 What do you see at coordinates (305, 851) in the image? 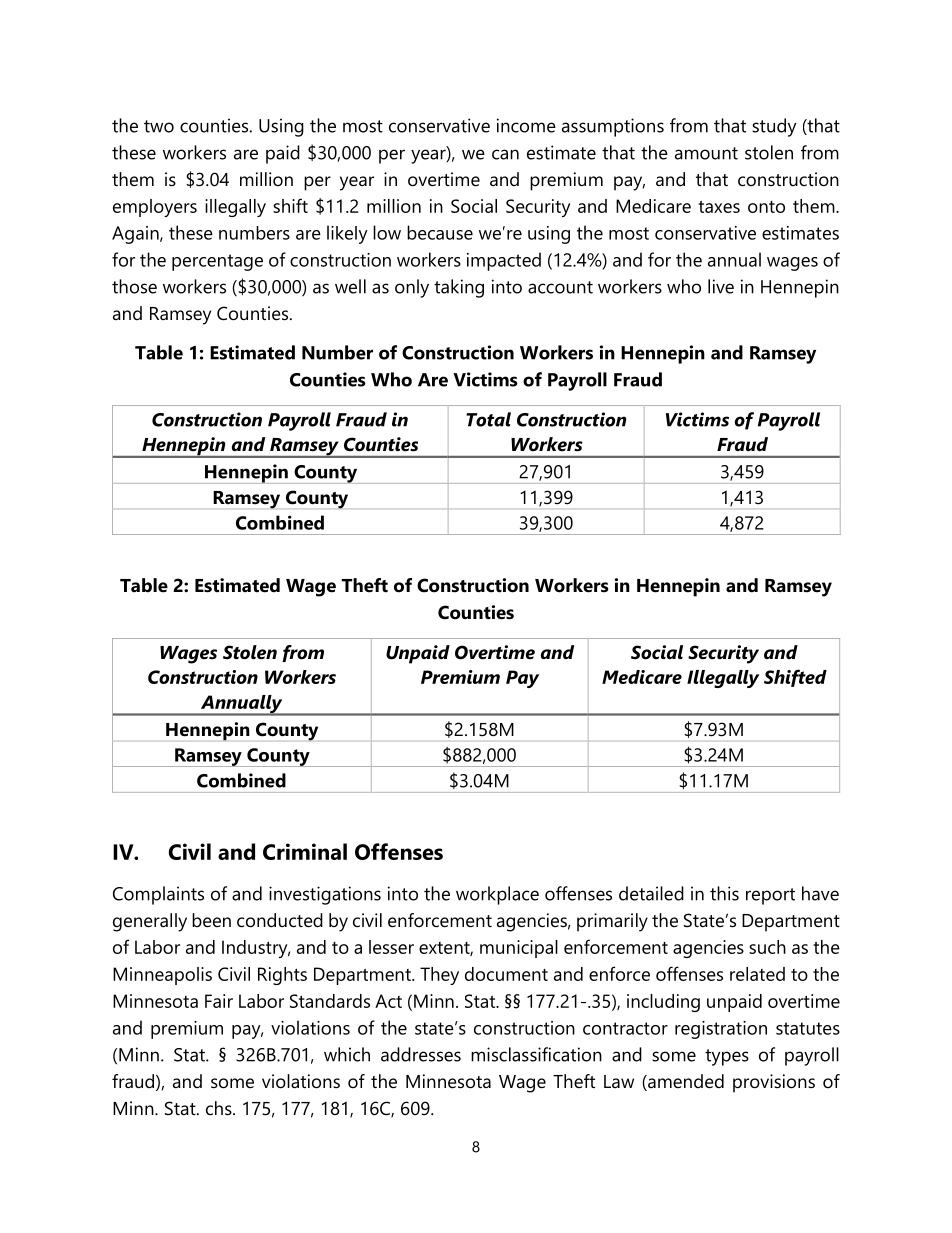
I see `Criminal` at bounding box center [305, 851].
